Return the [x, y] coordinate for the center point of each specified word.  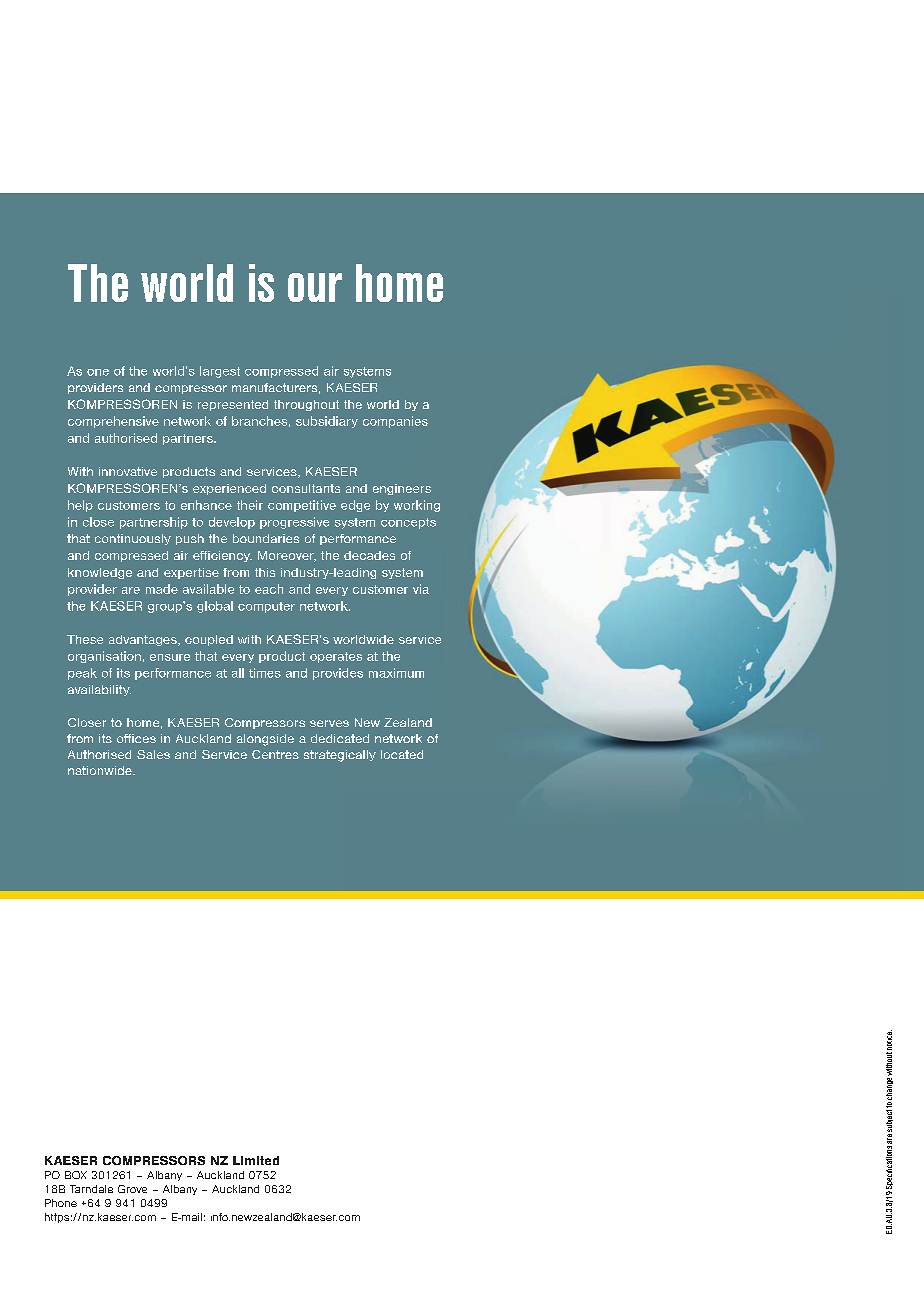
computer [266, 607]
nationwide [101, 770]
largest [220, 372]
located [402, 754]
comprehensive [113, 422]
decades [369, 555]
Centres [275, 754]
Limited [256, 1160]
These [85, 639]
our [315, 287]
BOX [76, 1175]
